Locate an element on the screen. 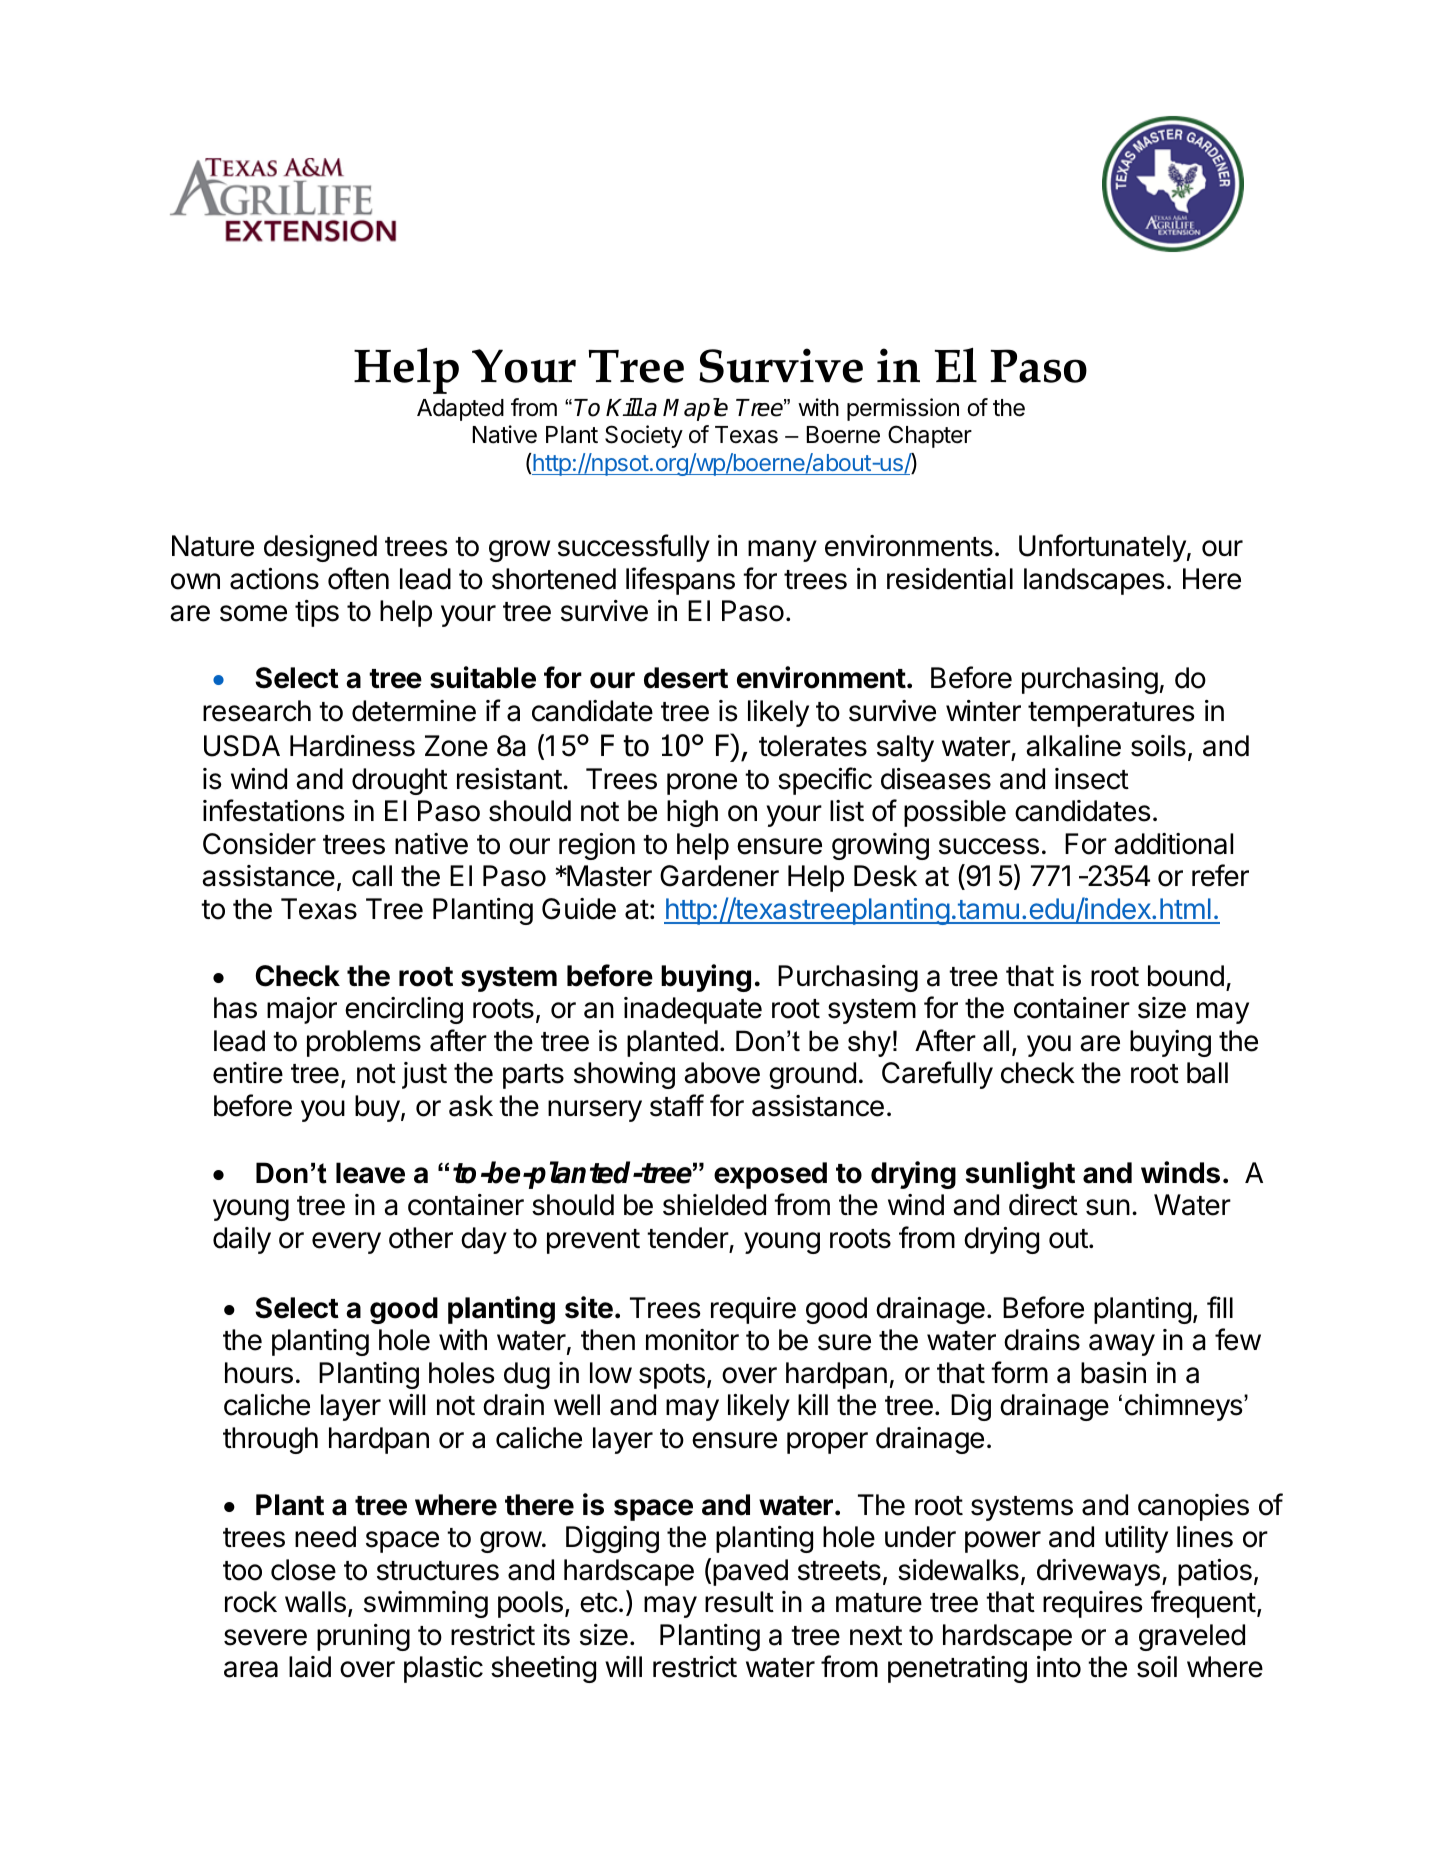 The width and height of the screenshot is (1442, 1867). into is located at coordinates (1059, 1667).
